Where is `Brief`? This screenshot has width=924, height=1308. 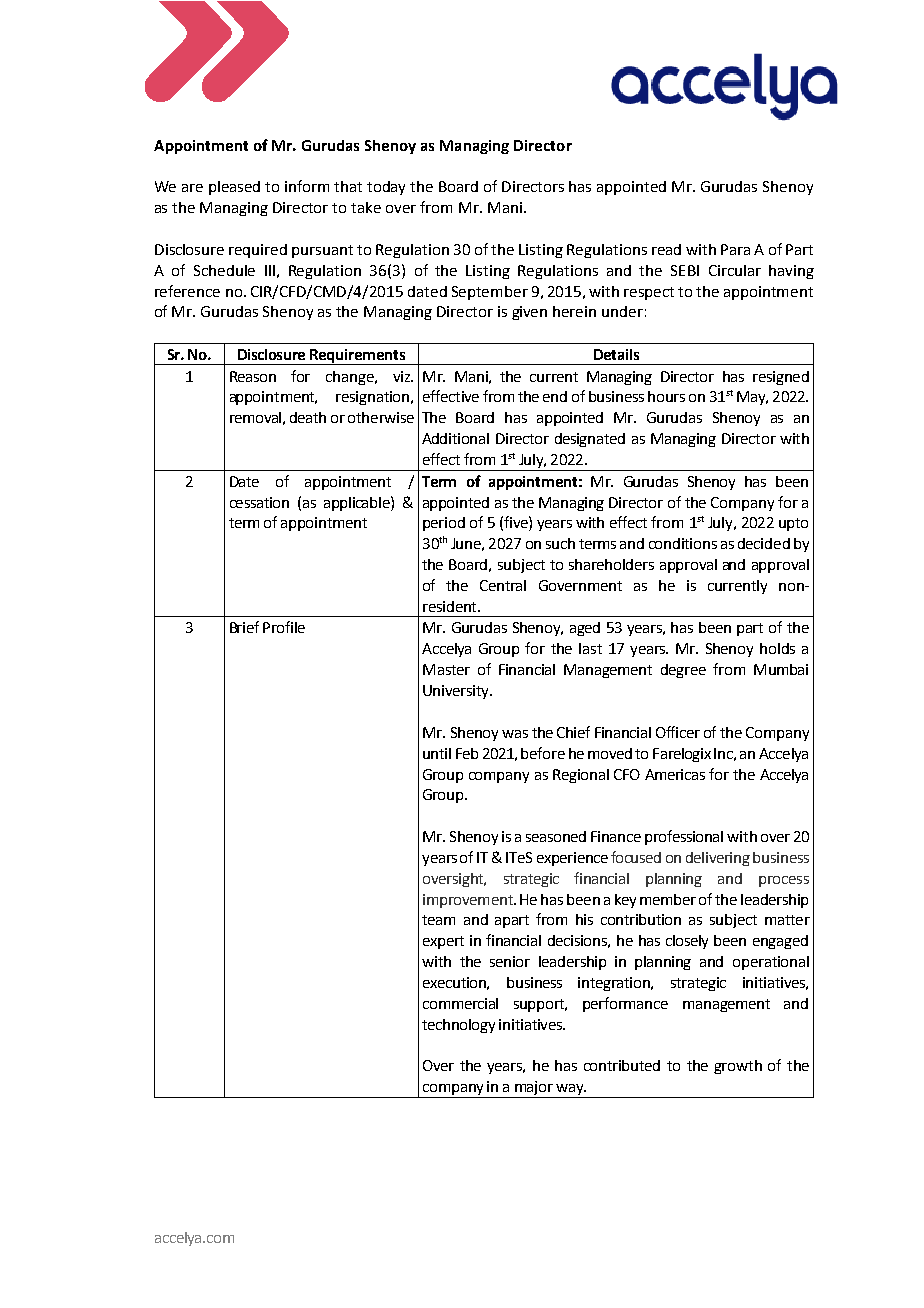 Brief is located at coordinates (244, 627).
